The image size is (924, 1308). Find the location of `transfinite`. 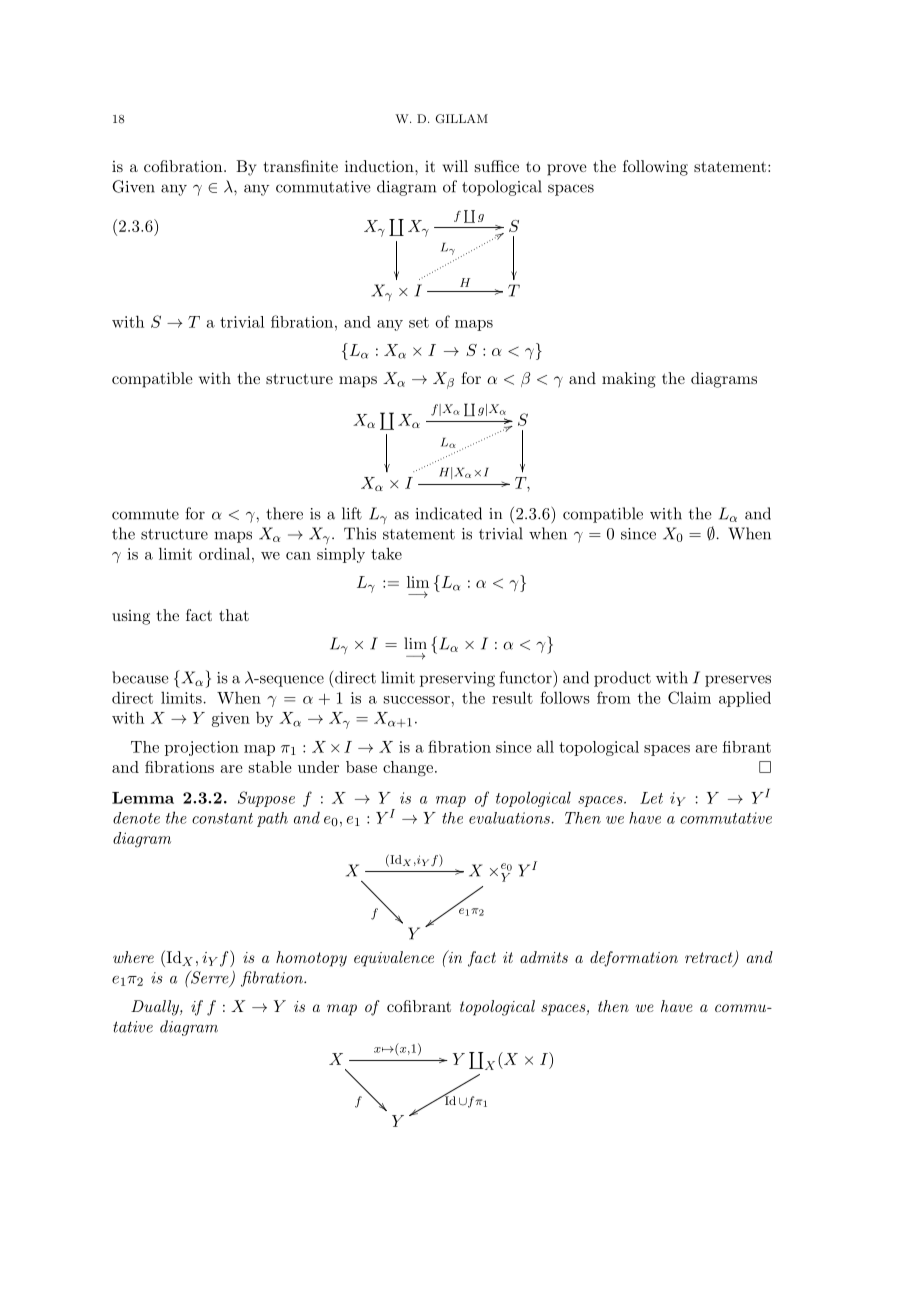

transfinite is located at coordinates (301, 166).
